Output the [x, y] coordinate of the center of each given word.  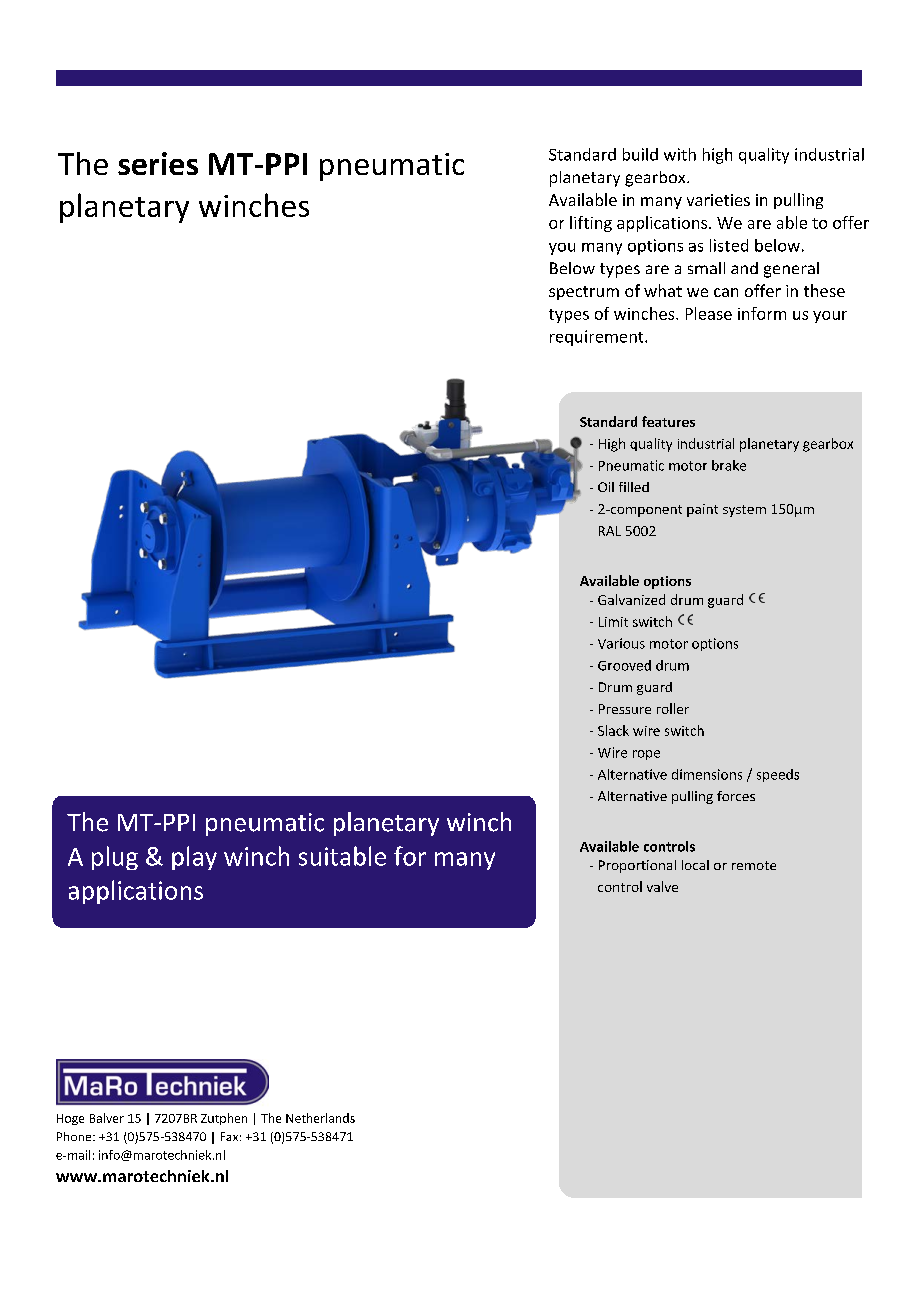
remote [754, 865]
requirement [598, 338]
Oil [606, 487]
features [668, 421]
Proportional [637, 866]
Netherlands [320, 1118]
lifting [591, 224]
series [158, 163]
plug [115, 858]
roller [673, 708]
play [194, 858]
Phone [75, 1136]
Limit [613, 622]
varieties [718, 200]
